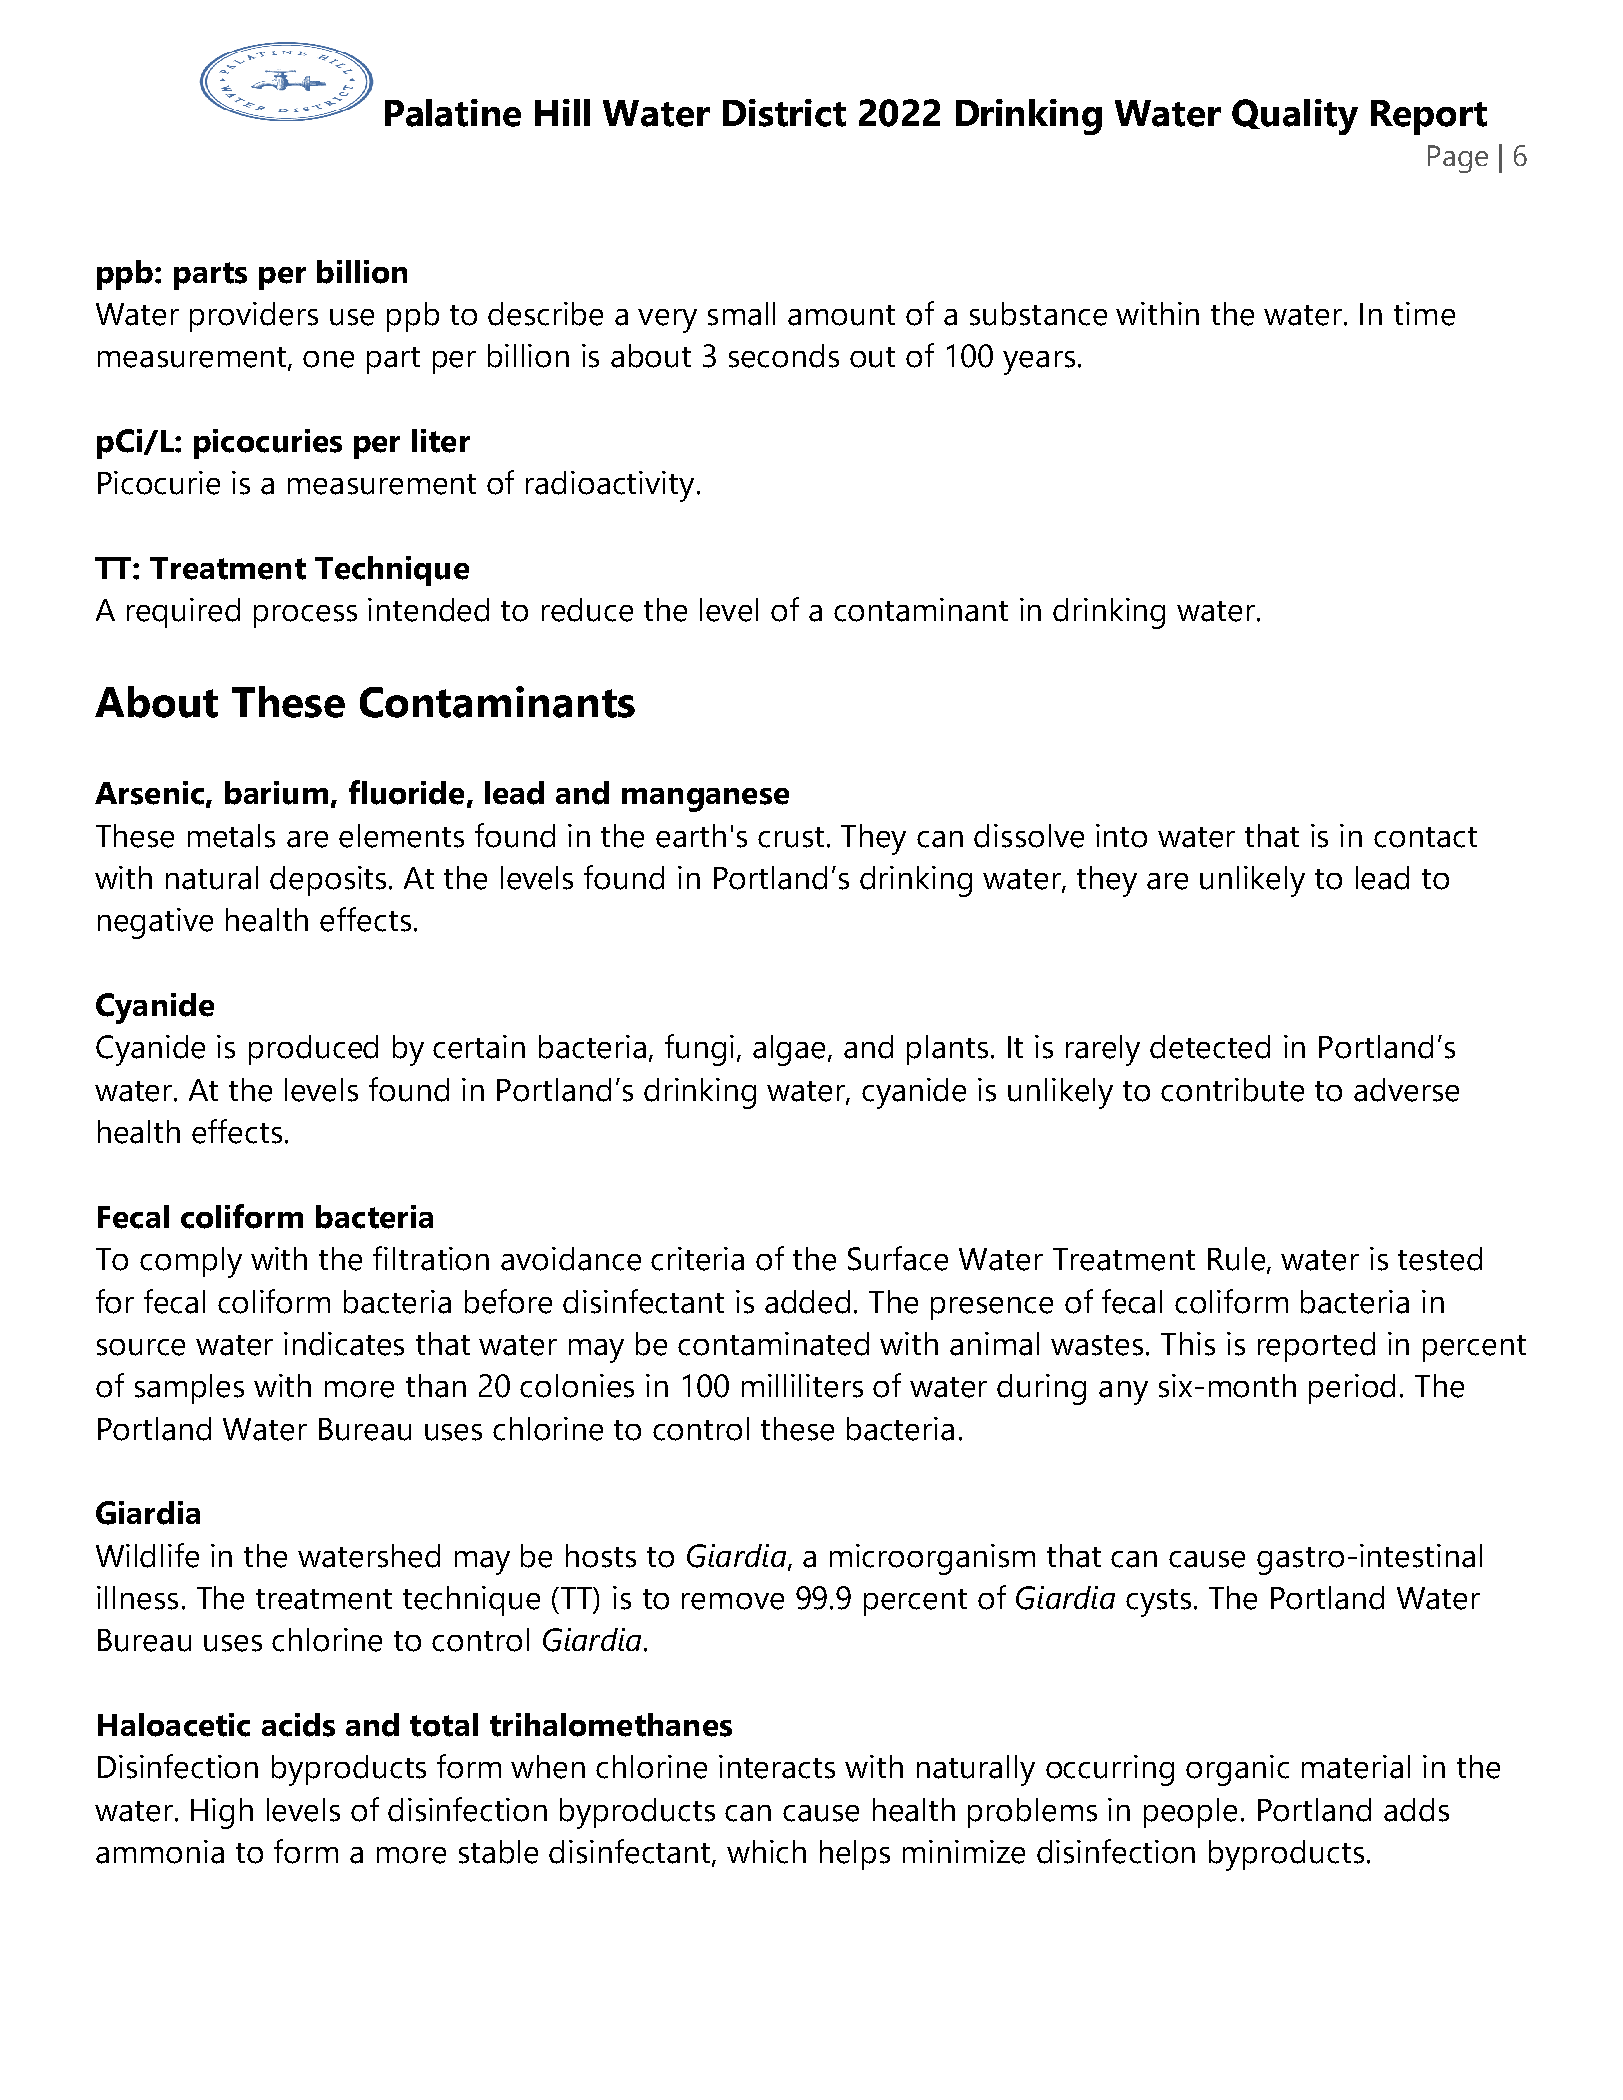  Describe the element at coordinates (1295, 117) in the image. I see `Quality` at that location.
